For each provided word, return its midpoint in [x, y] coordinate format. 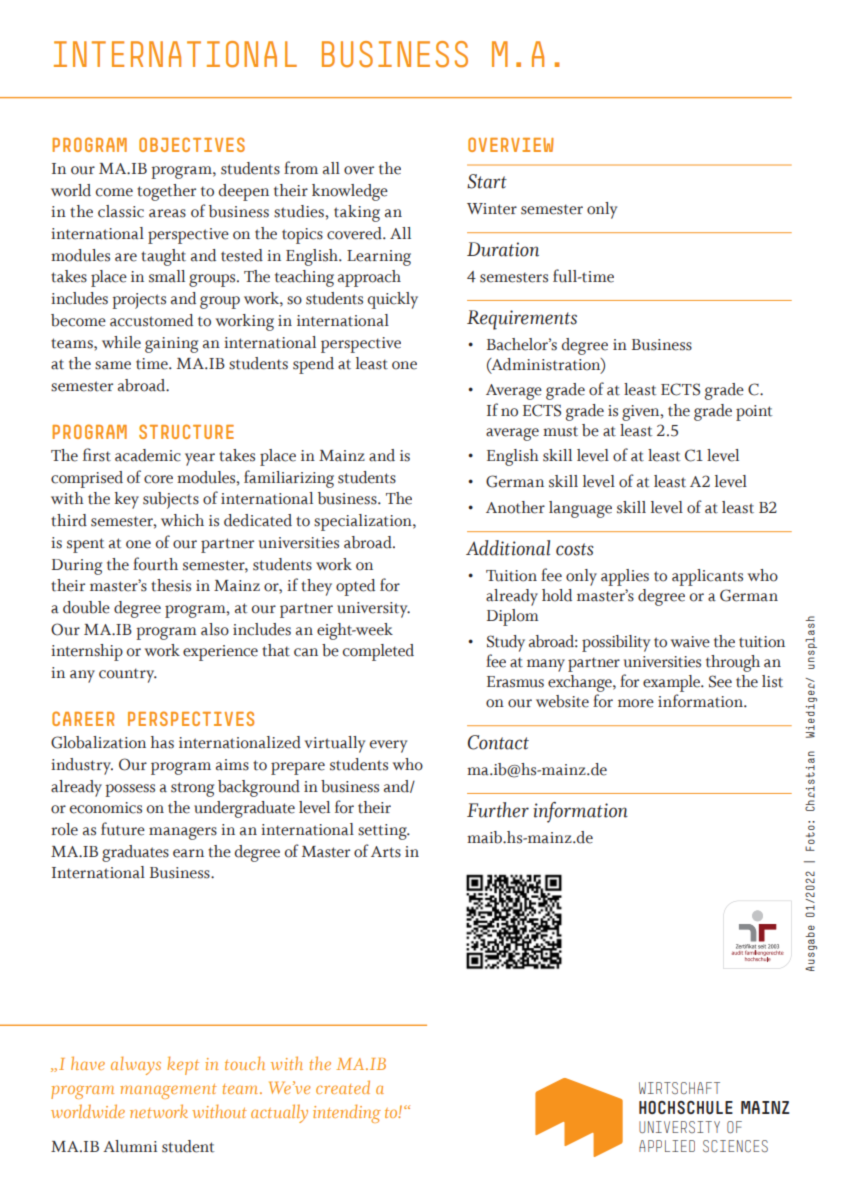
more [636, 703]
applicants [707, 577]
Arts [386, 852]
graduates [135, 853]
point [754, 413]
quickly [393, 300]
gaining [171, 345]
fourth [155, 564]
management [168, 1091]
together [166, 192]
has [162, 742]
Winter [492, 209]
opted [355, 587]
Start [487, 181]
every [388, 746]
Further [498, 810]
